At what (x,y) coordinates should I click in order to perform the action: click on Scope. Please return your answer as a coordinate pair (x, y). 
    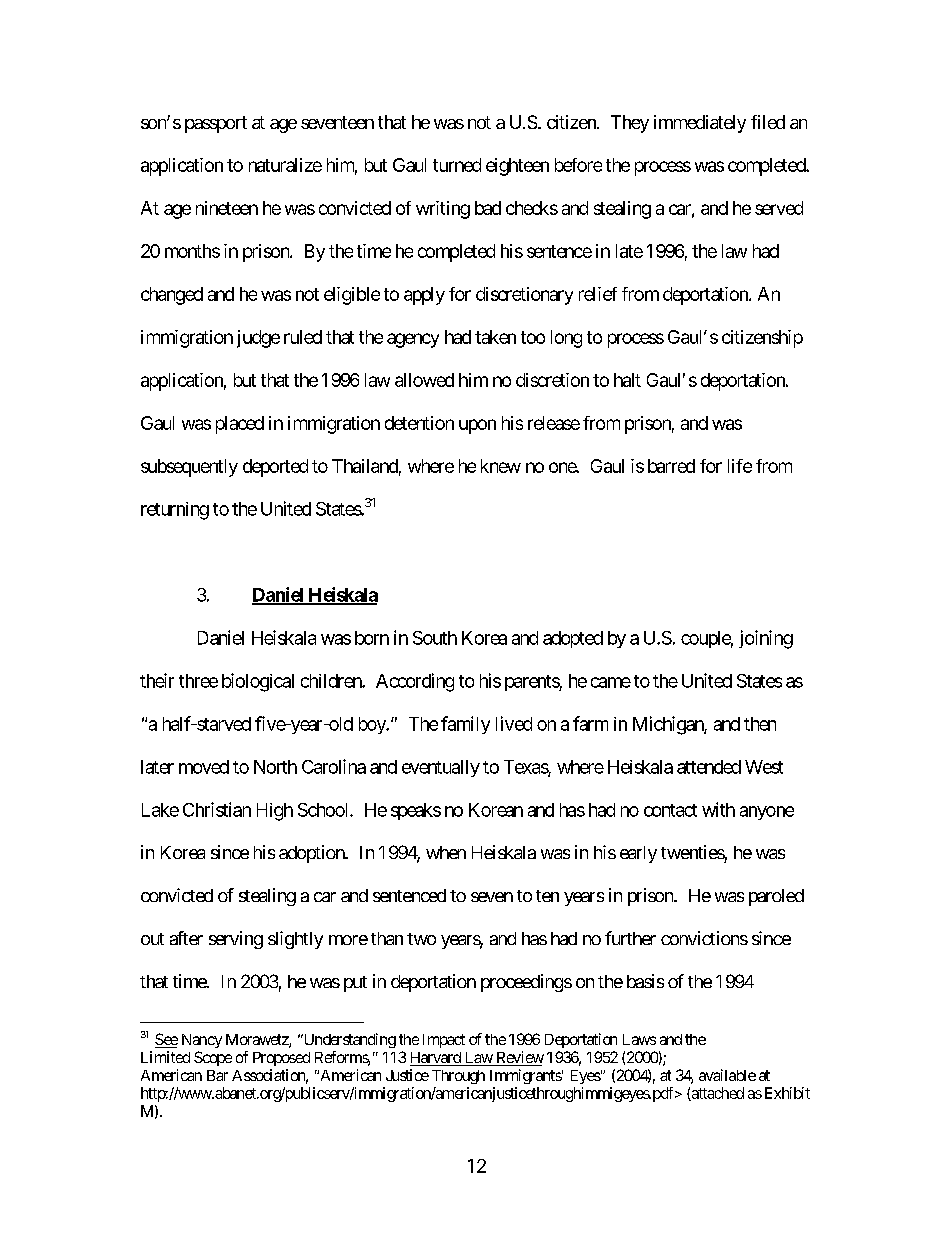
    Looking at the image, I should click on (213, 1058).
